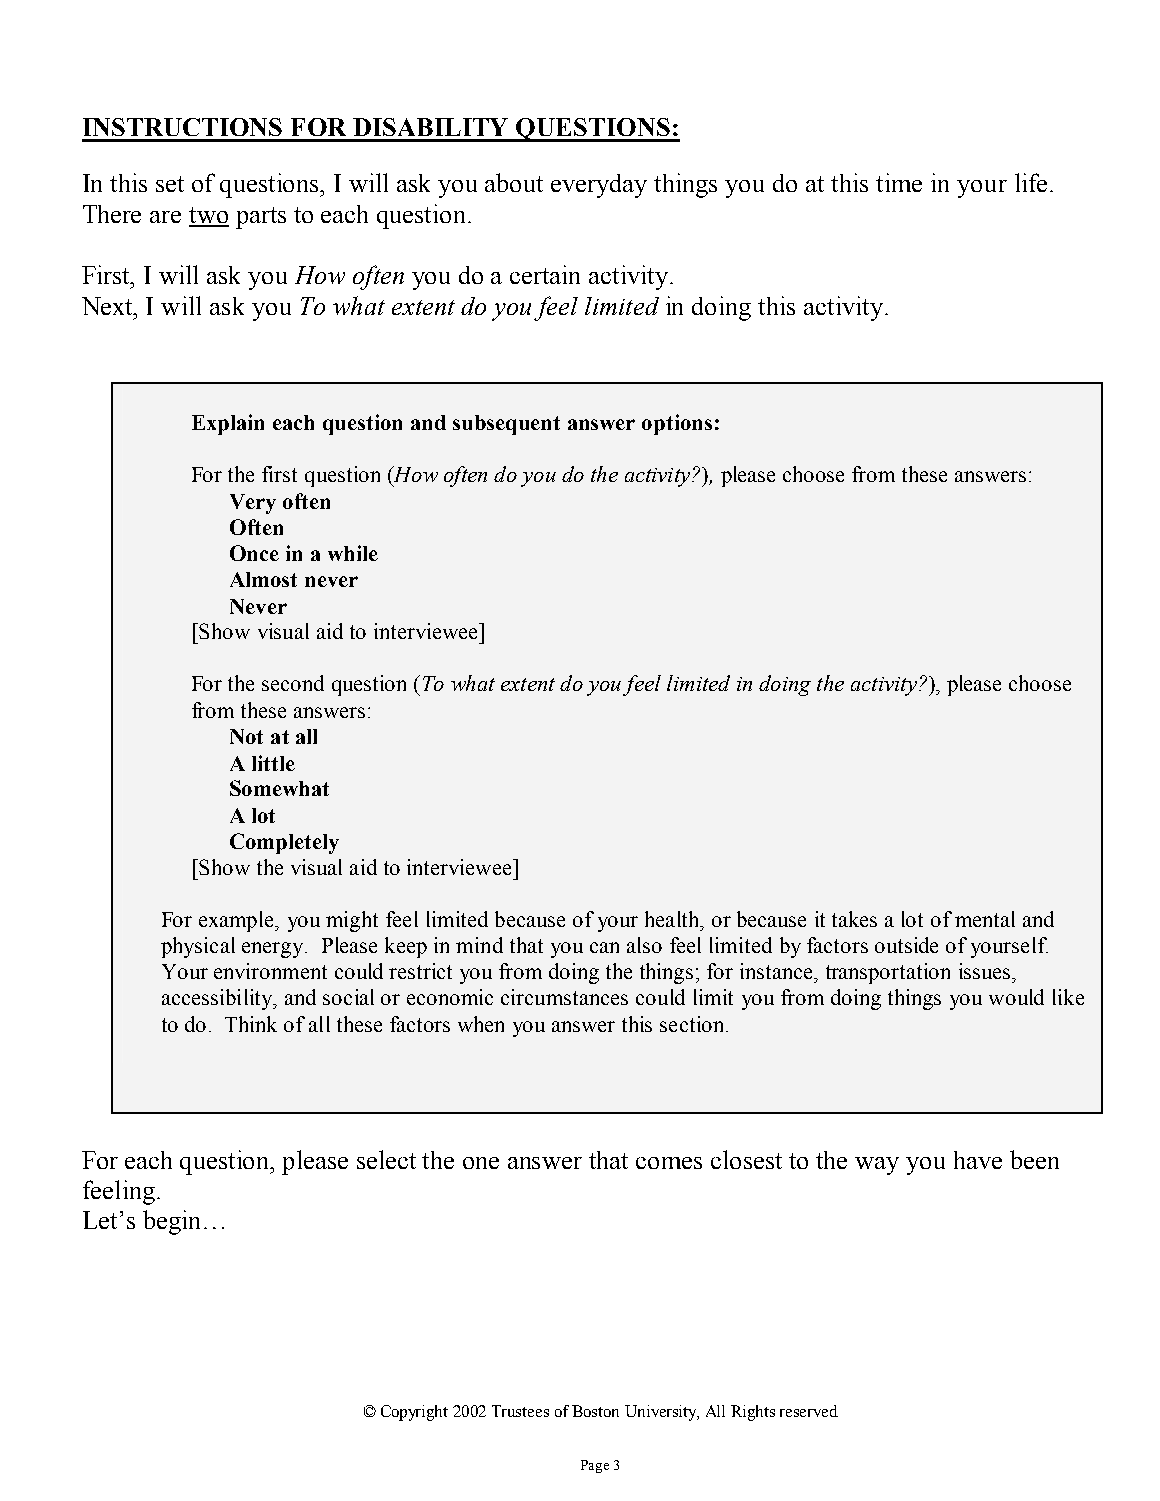  Describe the element at coordinates (414, 1413) in the screenshot. I see `Copyright` at that location.
